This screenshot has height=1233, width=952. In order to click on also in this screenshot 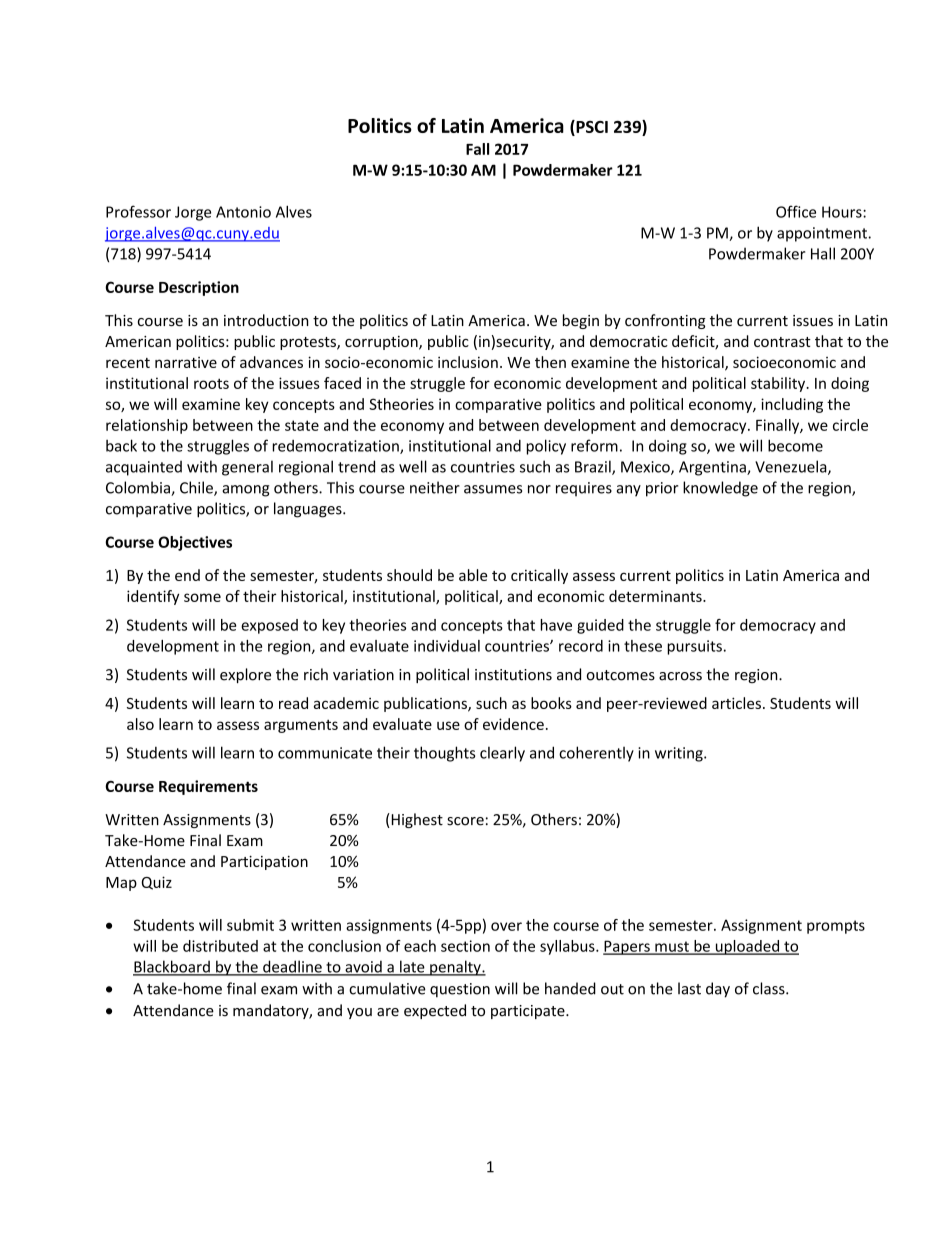, I will do `click(140, 724)`.
